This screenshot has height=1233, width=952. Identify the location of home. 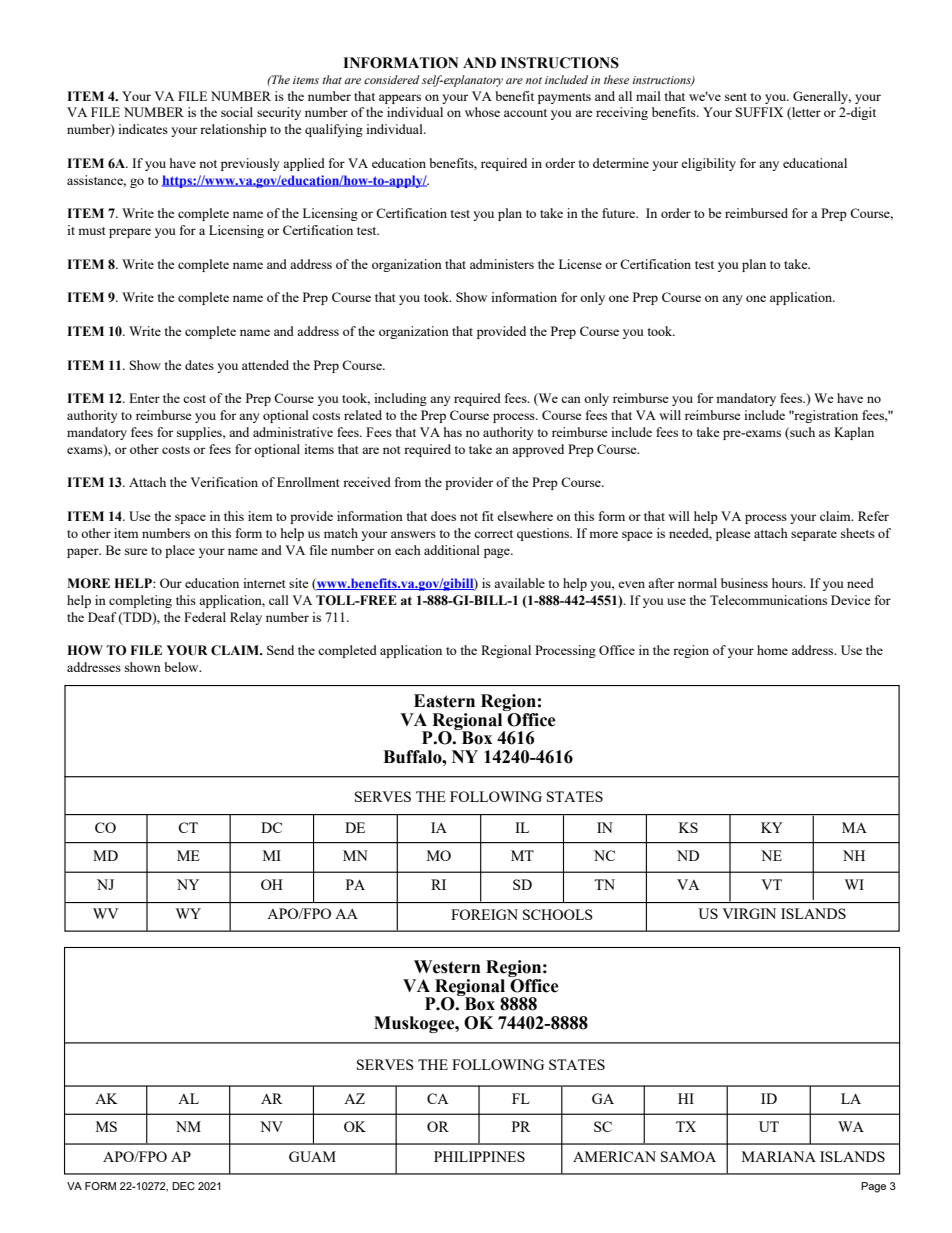
(772, 650).
